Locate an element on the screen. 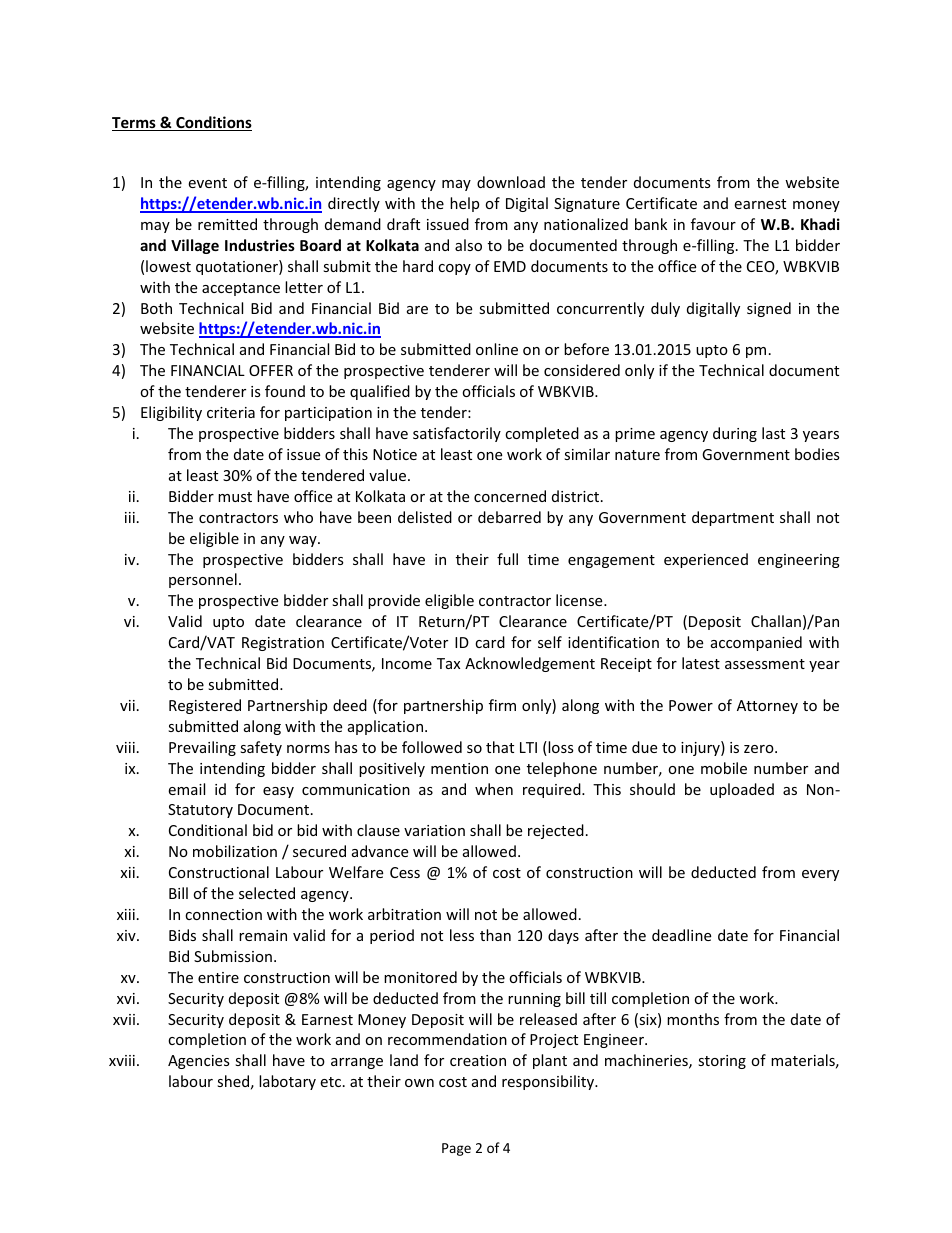 This screenshot has height=1233, width=952. download is located at coordinates (511, 182).
